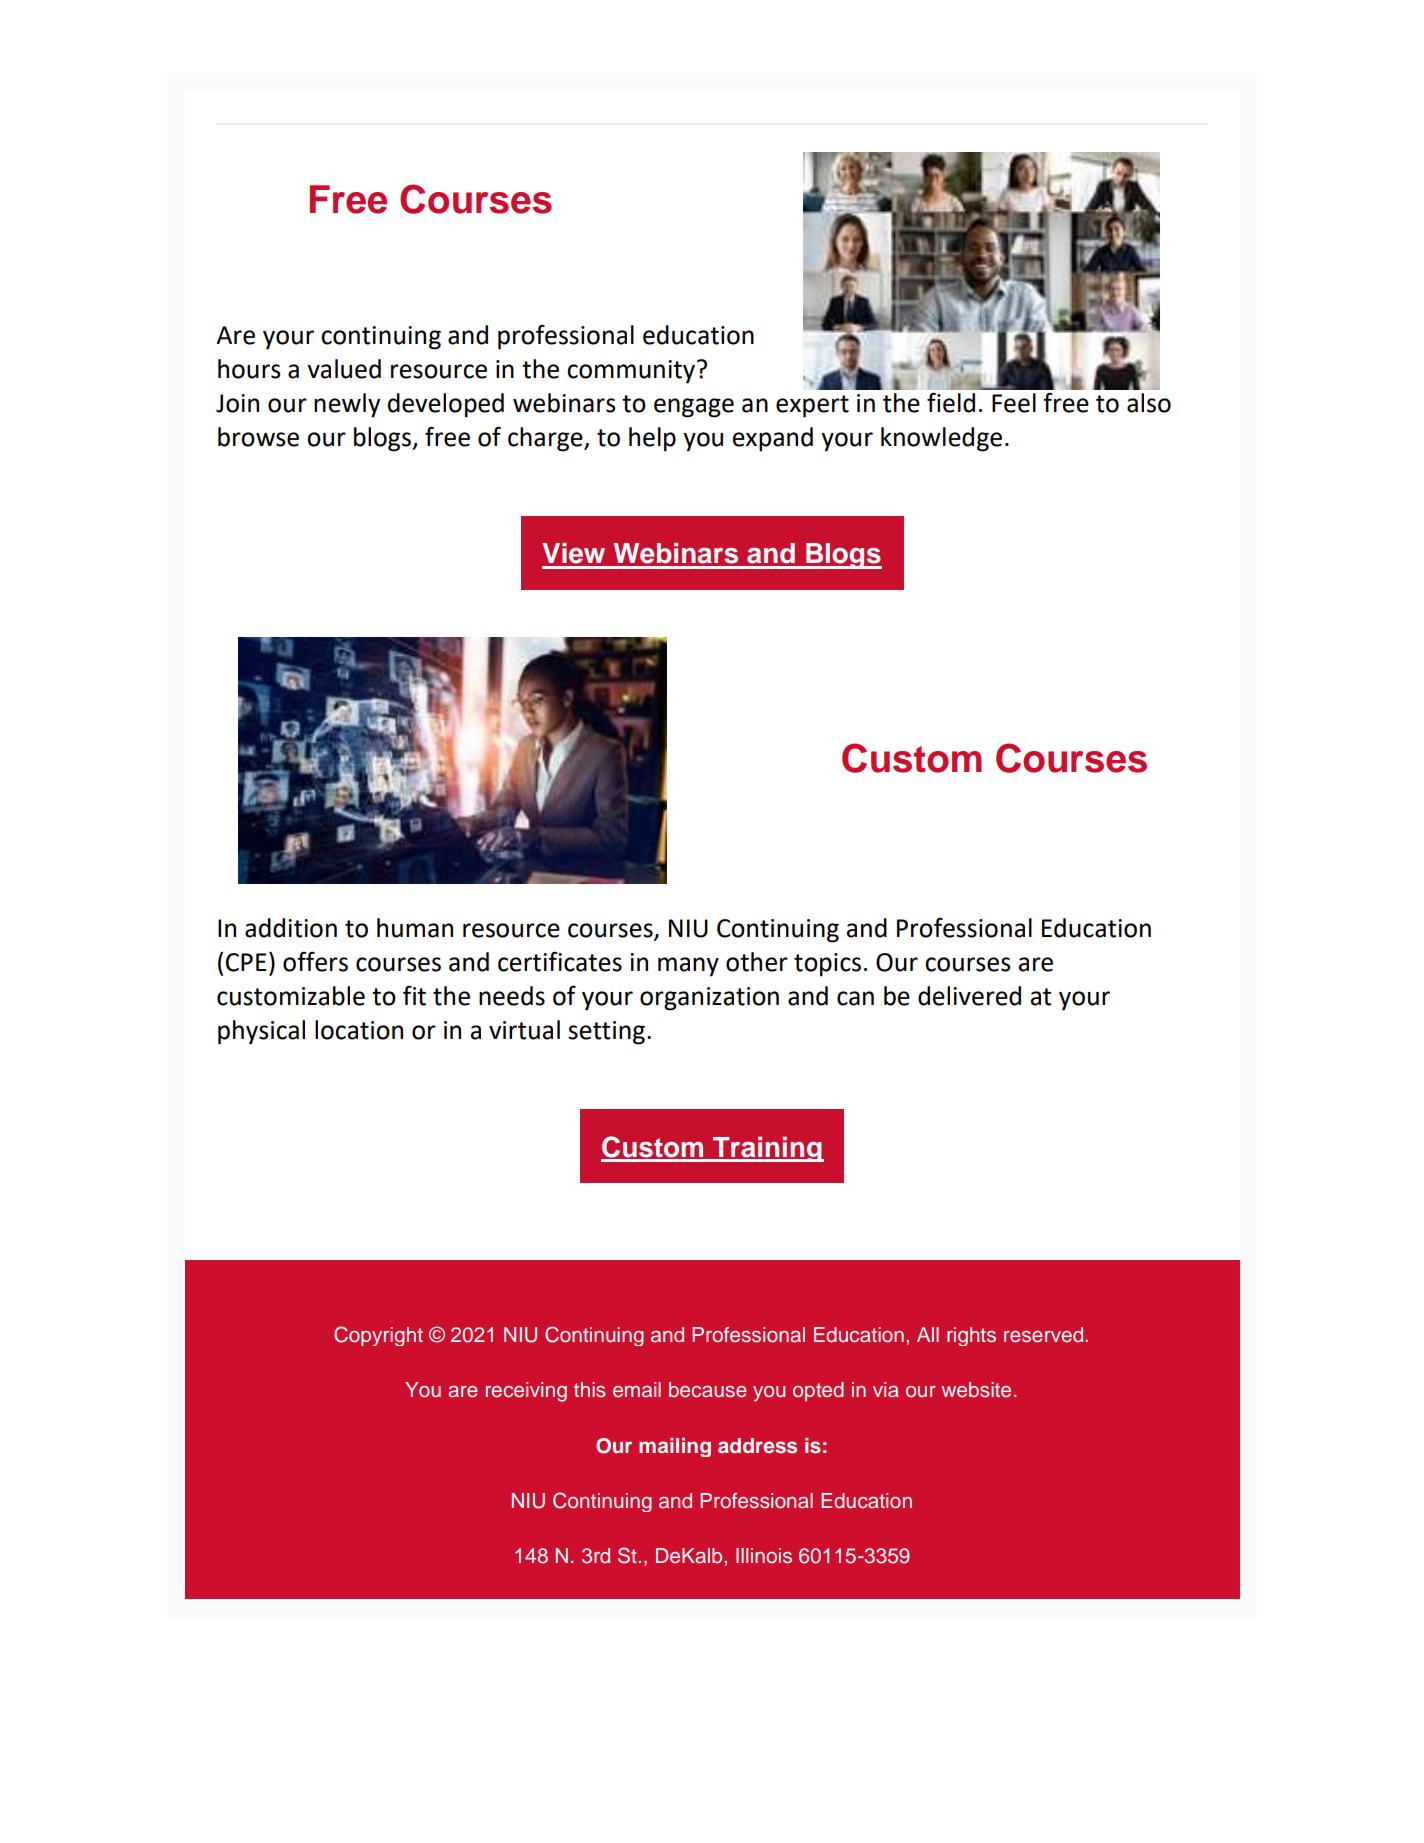  I want to click on topics, so click(827, 965).
